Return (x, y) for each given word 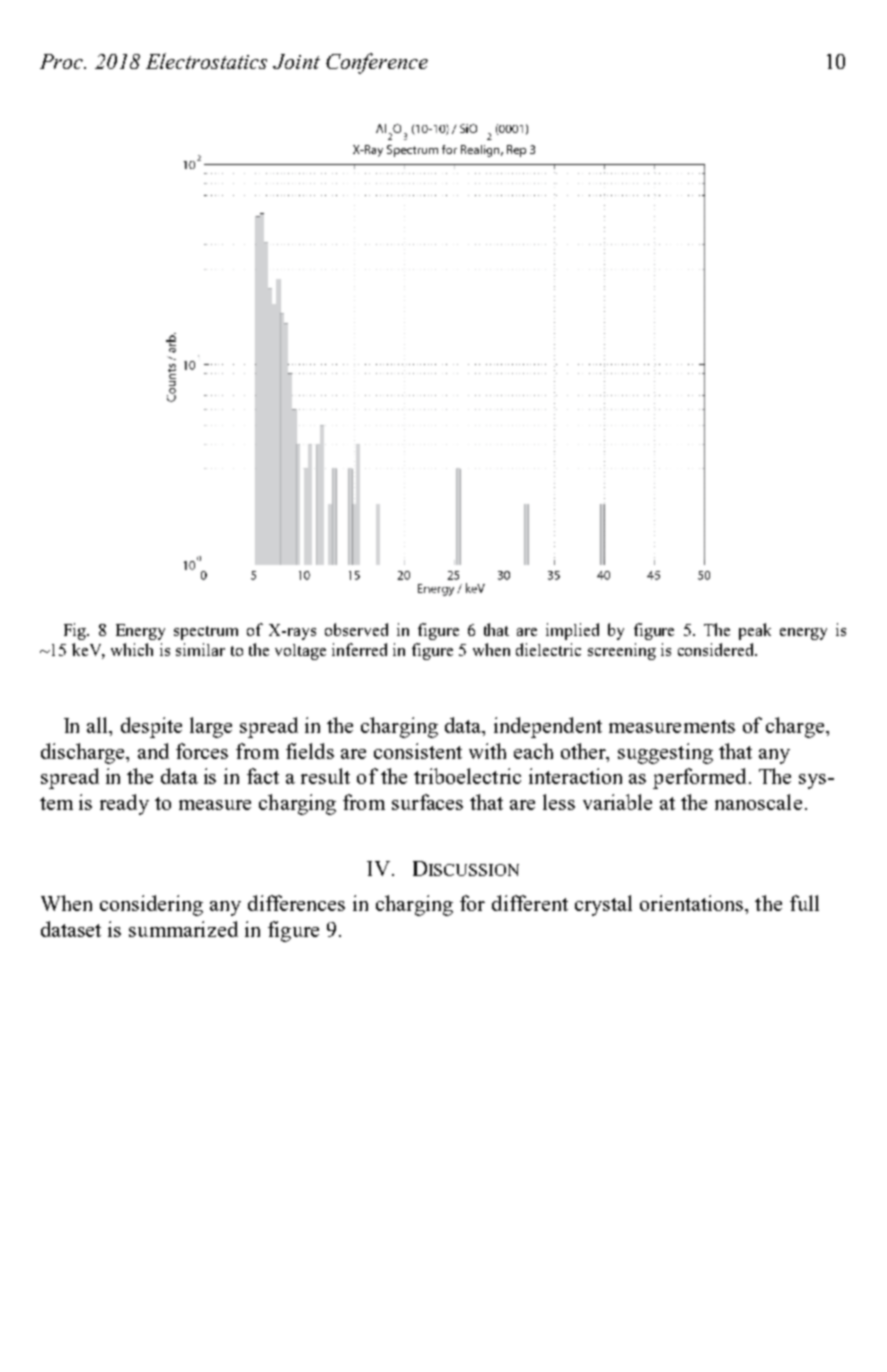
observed (356, 629)
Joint (296, 61)
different (530, 903)
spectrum (206, 633)
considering (151, 905)
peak (755, 631)
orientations (693, 904)
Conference (377, 63)
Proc (63, 61)
